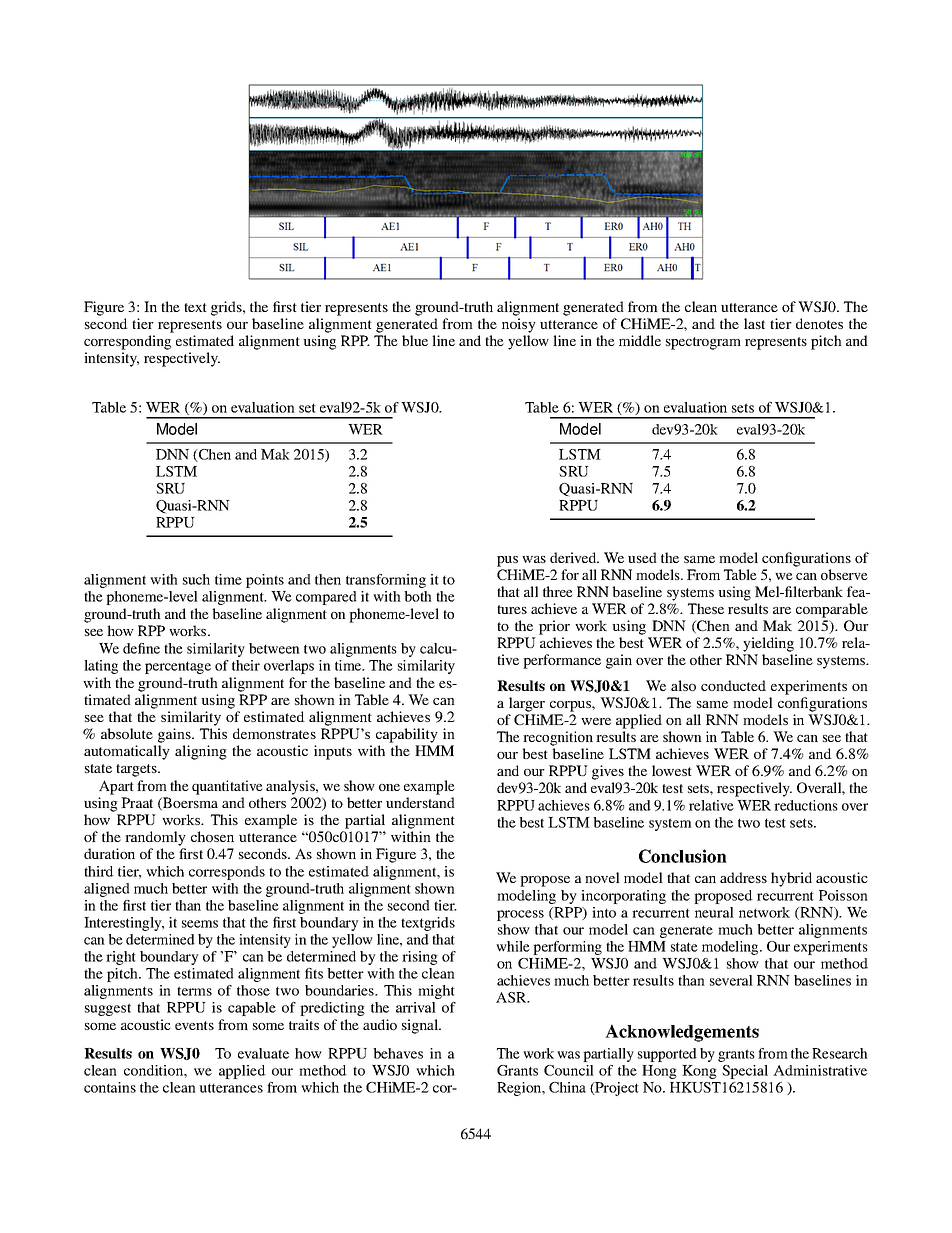 The width and height of the document is (952, 1233). Describe the element at coordinates (840, 1053) in the document. I see `Research` at that location.
